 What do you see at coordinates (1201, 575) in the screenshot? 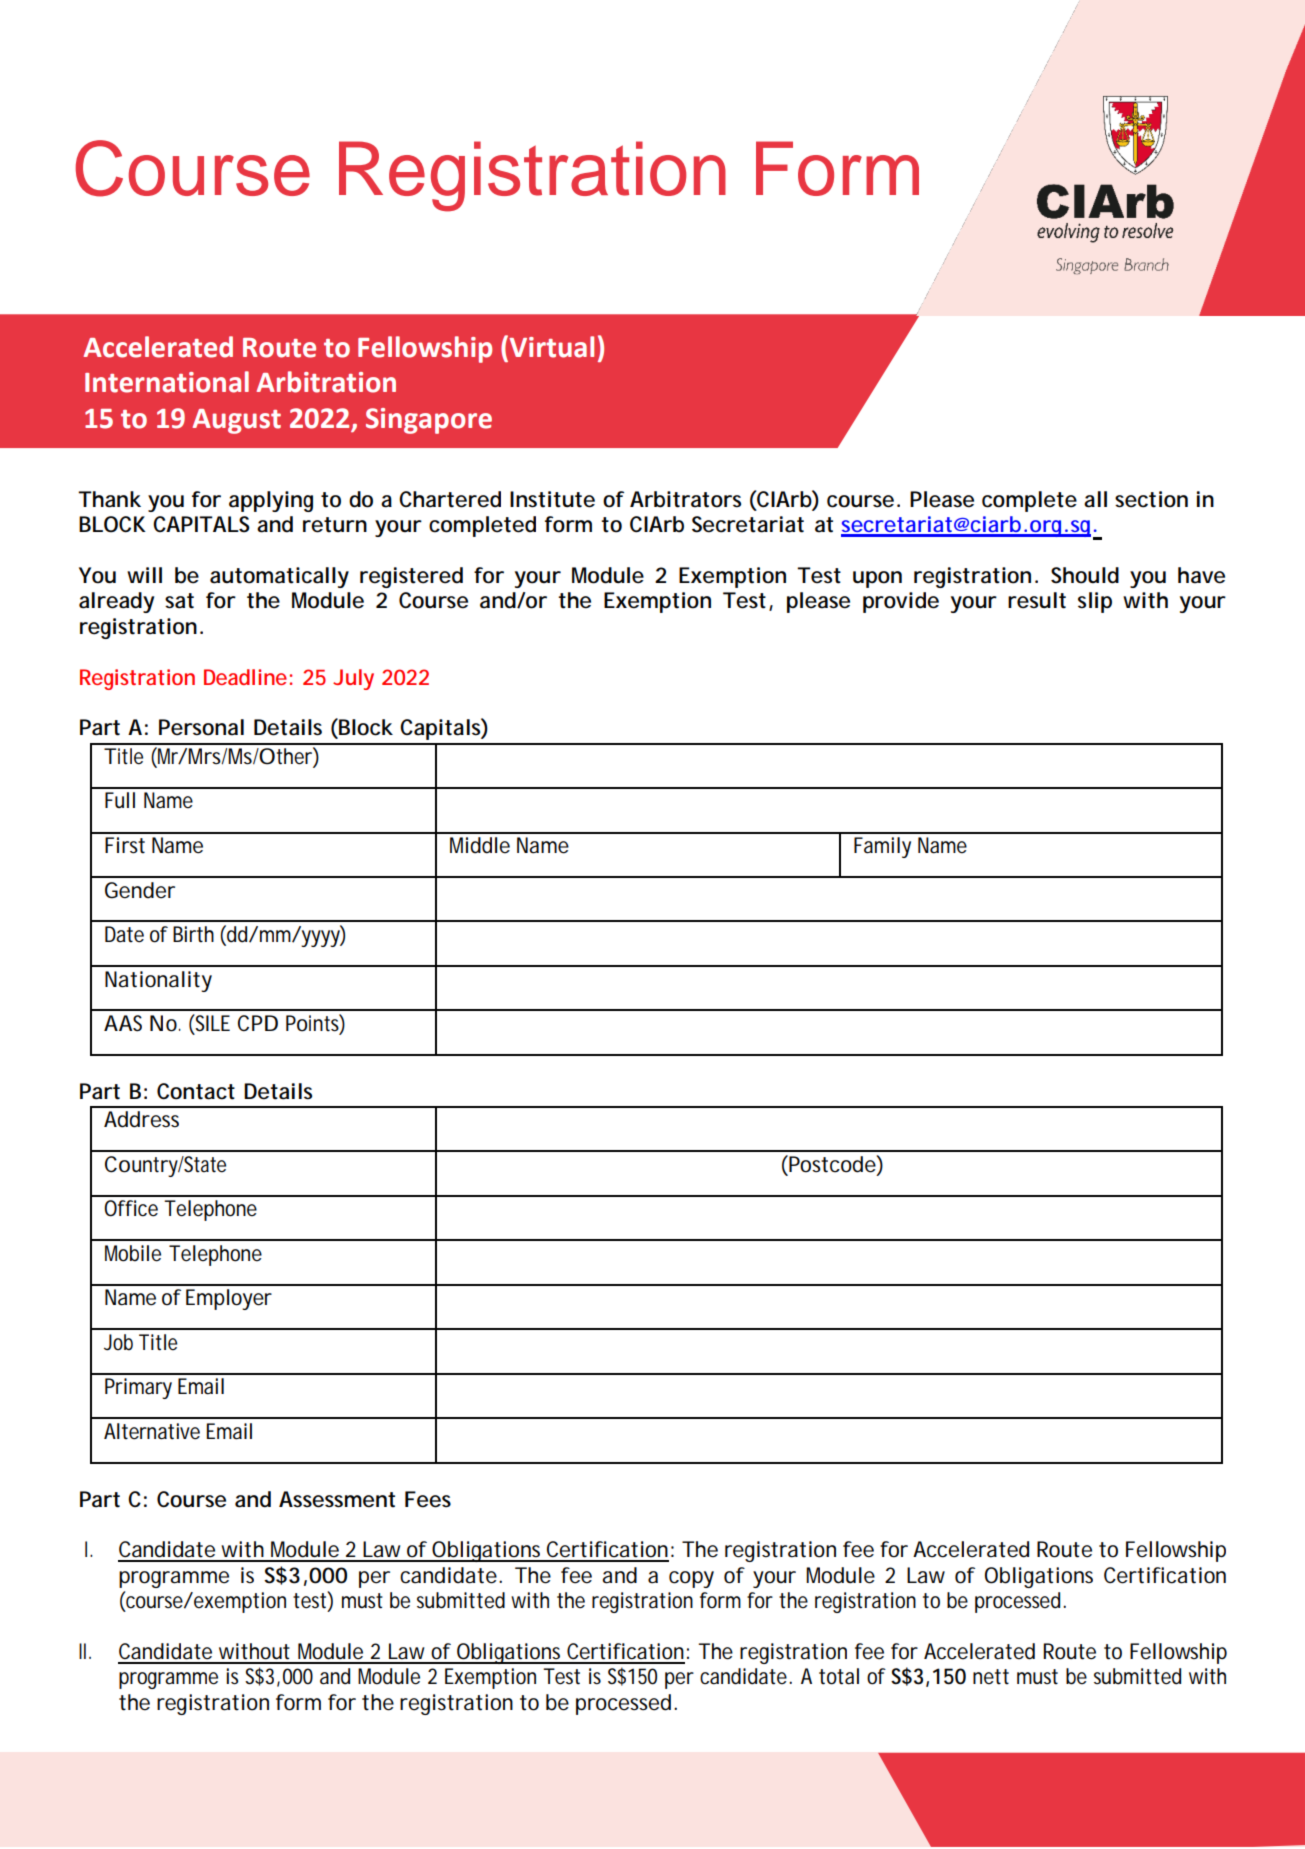
I see `have` at bounding box center [1201, 575].
